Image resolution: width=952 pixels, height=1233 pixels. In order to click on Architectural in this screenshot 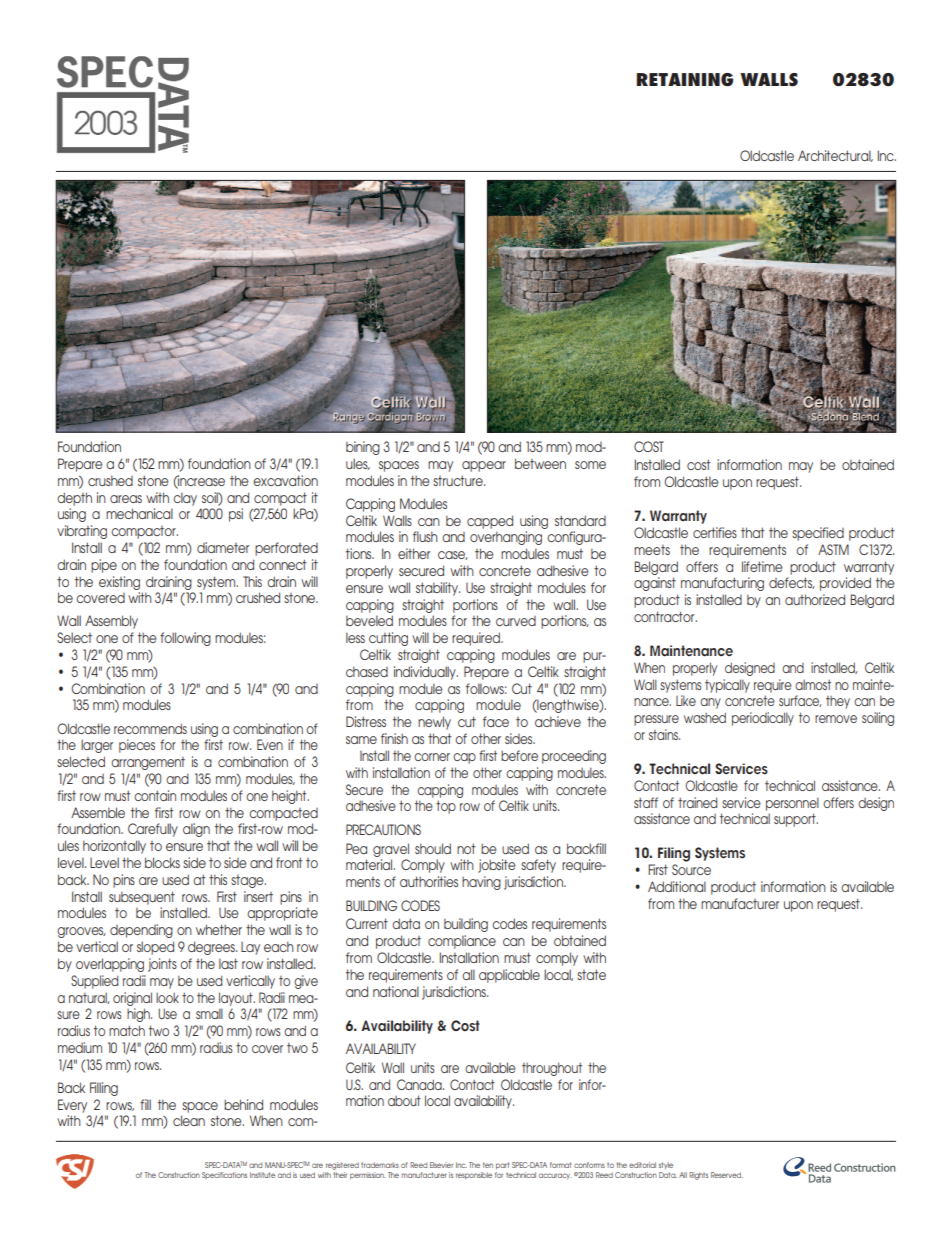, I will do `click(835, 156)`.
